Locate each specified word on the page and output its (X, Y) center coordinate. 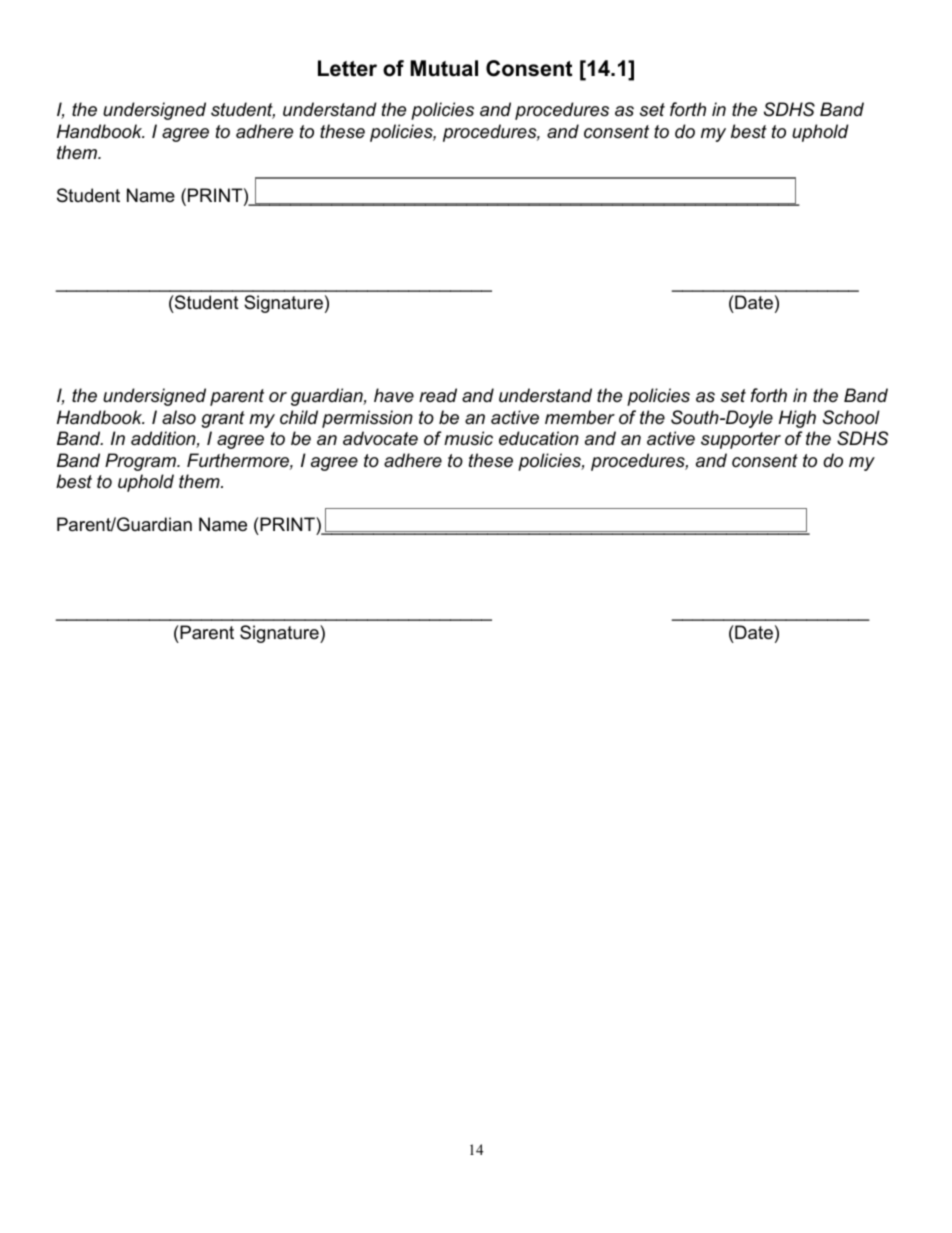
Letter (347, 68)
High (797, 419)
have (394, 395)
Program (141, 462)
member (580, 417)
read (438, 395)
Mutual (444, 68)
